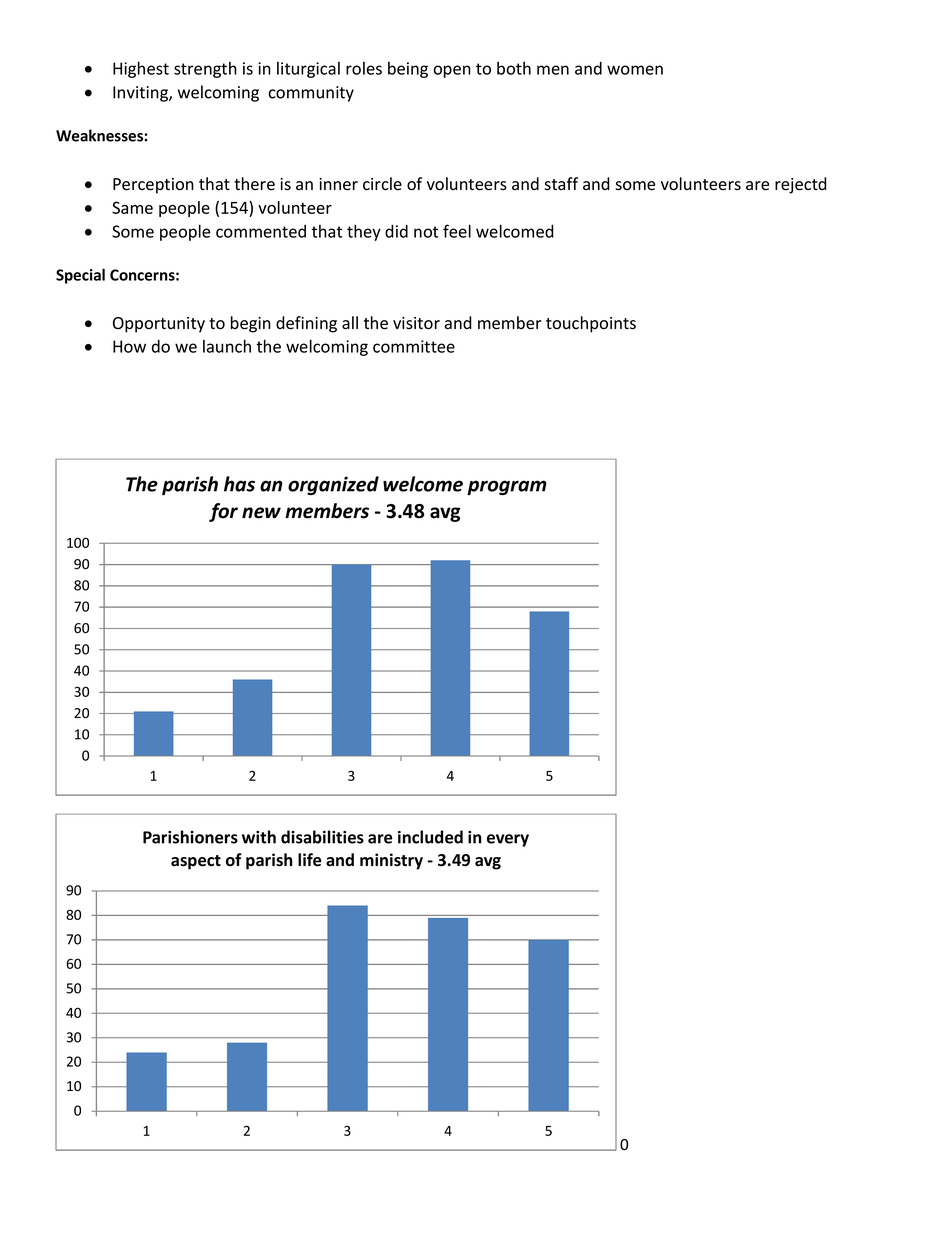 The width and height of the screenshot is (952, 1233). I want to click on organized, so click(333, 485).
